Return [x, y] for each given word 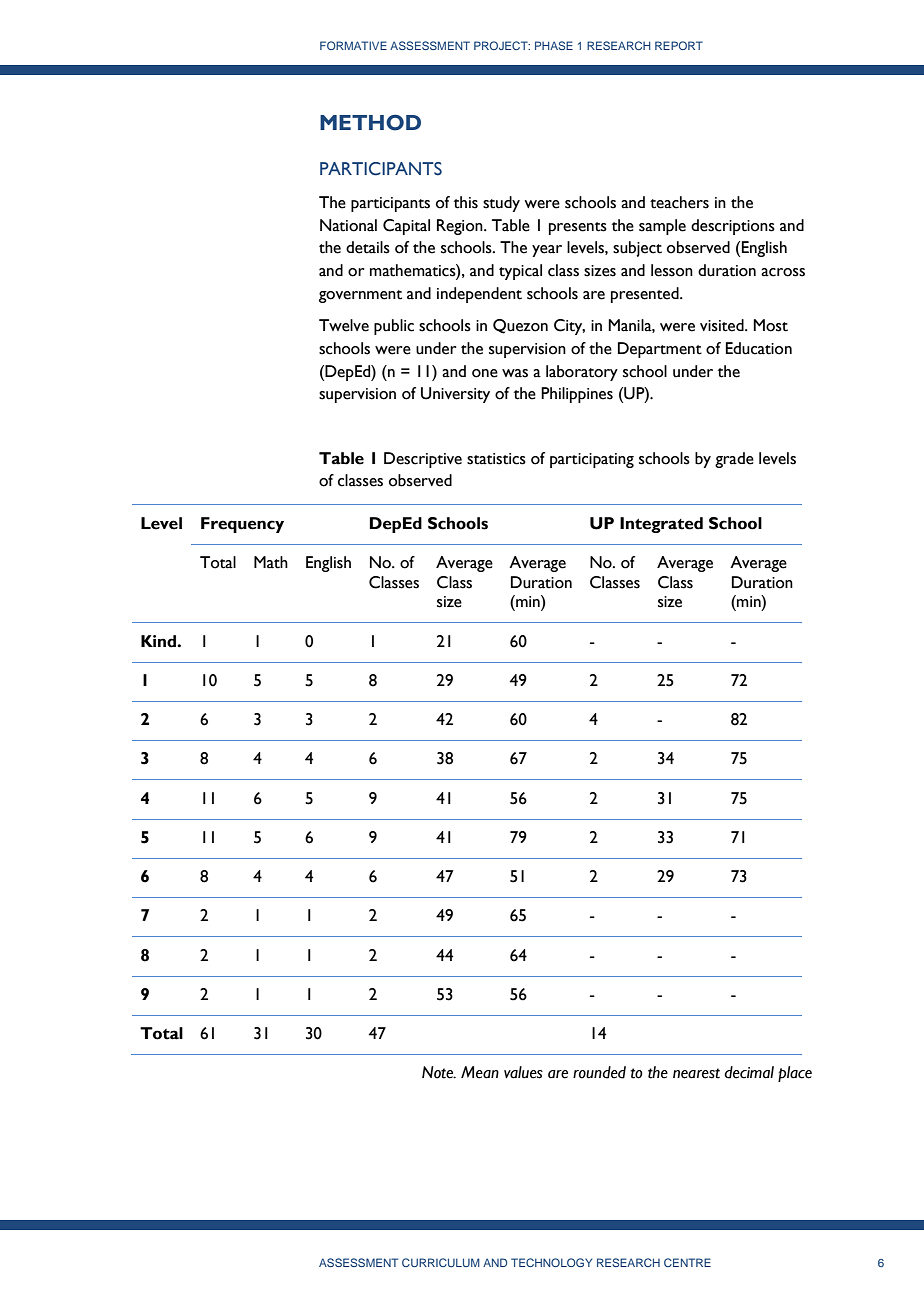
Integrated [661, 525]
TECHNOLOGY [551, 1262]
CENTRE [687, 1262]
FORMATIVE [353, 45]
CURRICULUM [441, 1262]
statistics [496, 459]
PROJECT [502, 45]
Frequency [242, 525]
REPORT [679, 45]
